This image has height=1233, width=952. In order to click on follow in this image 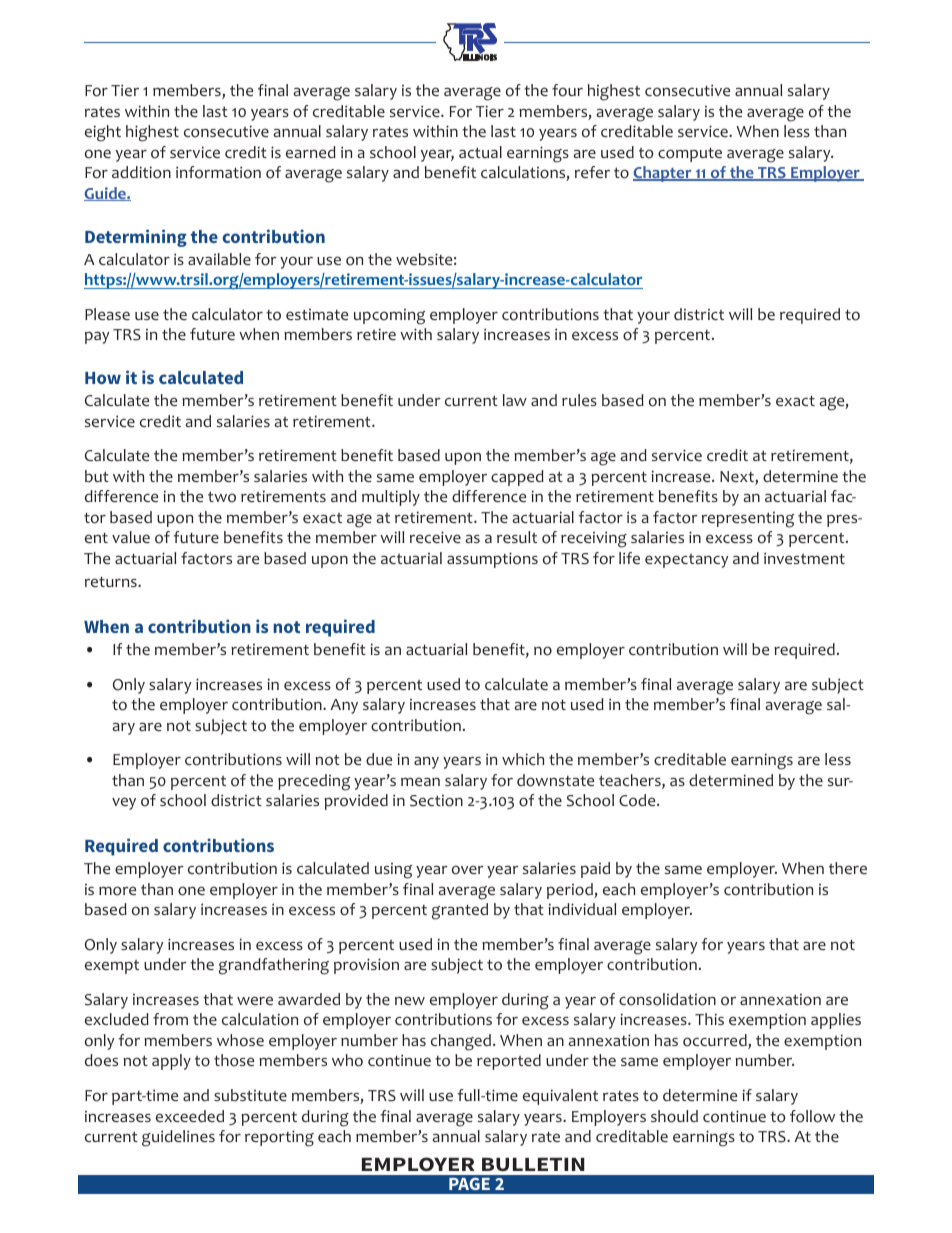, I will do `click(812, 1116)`.
